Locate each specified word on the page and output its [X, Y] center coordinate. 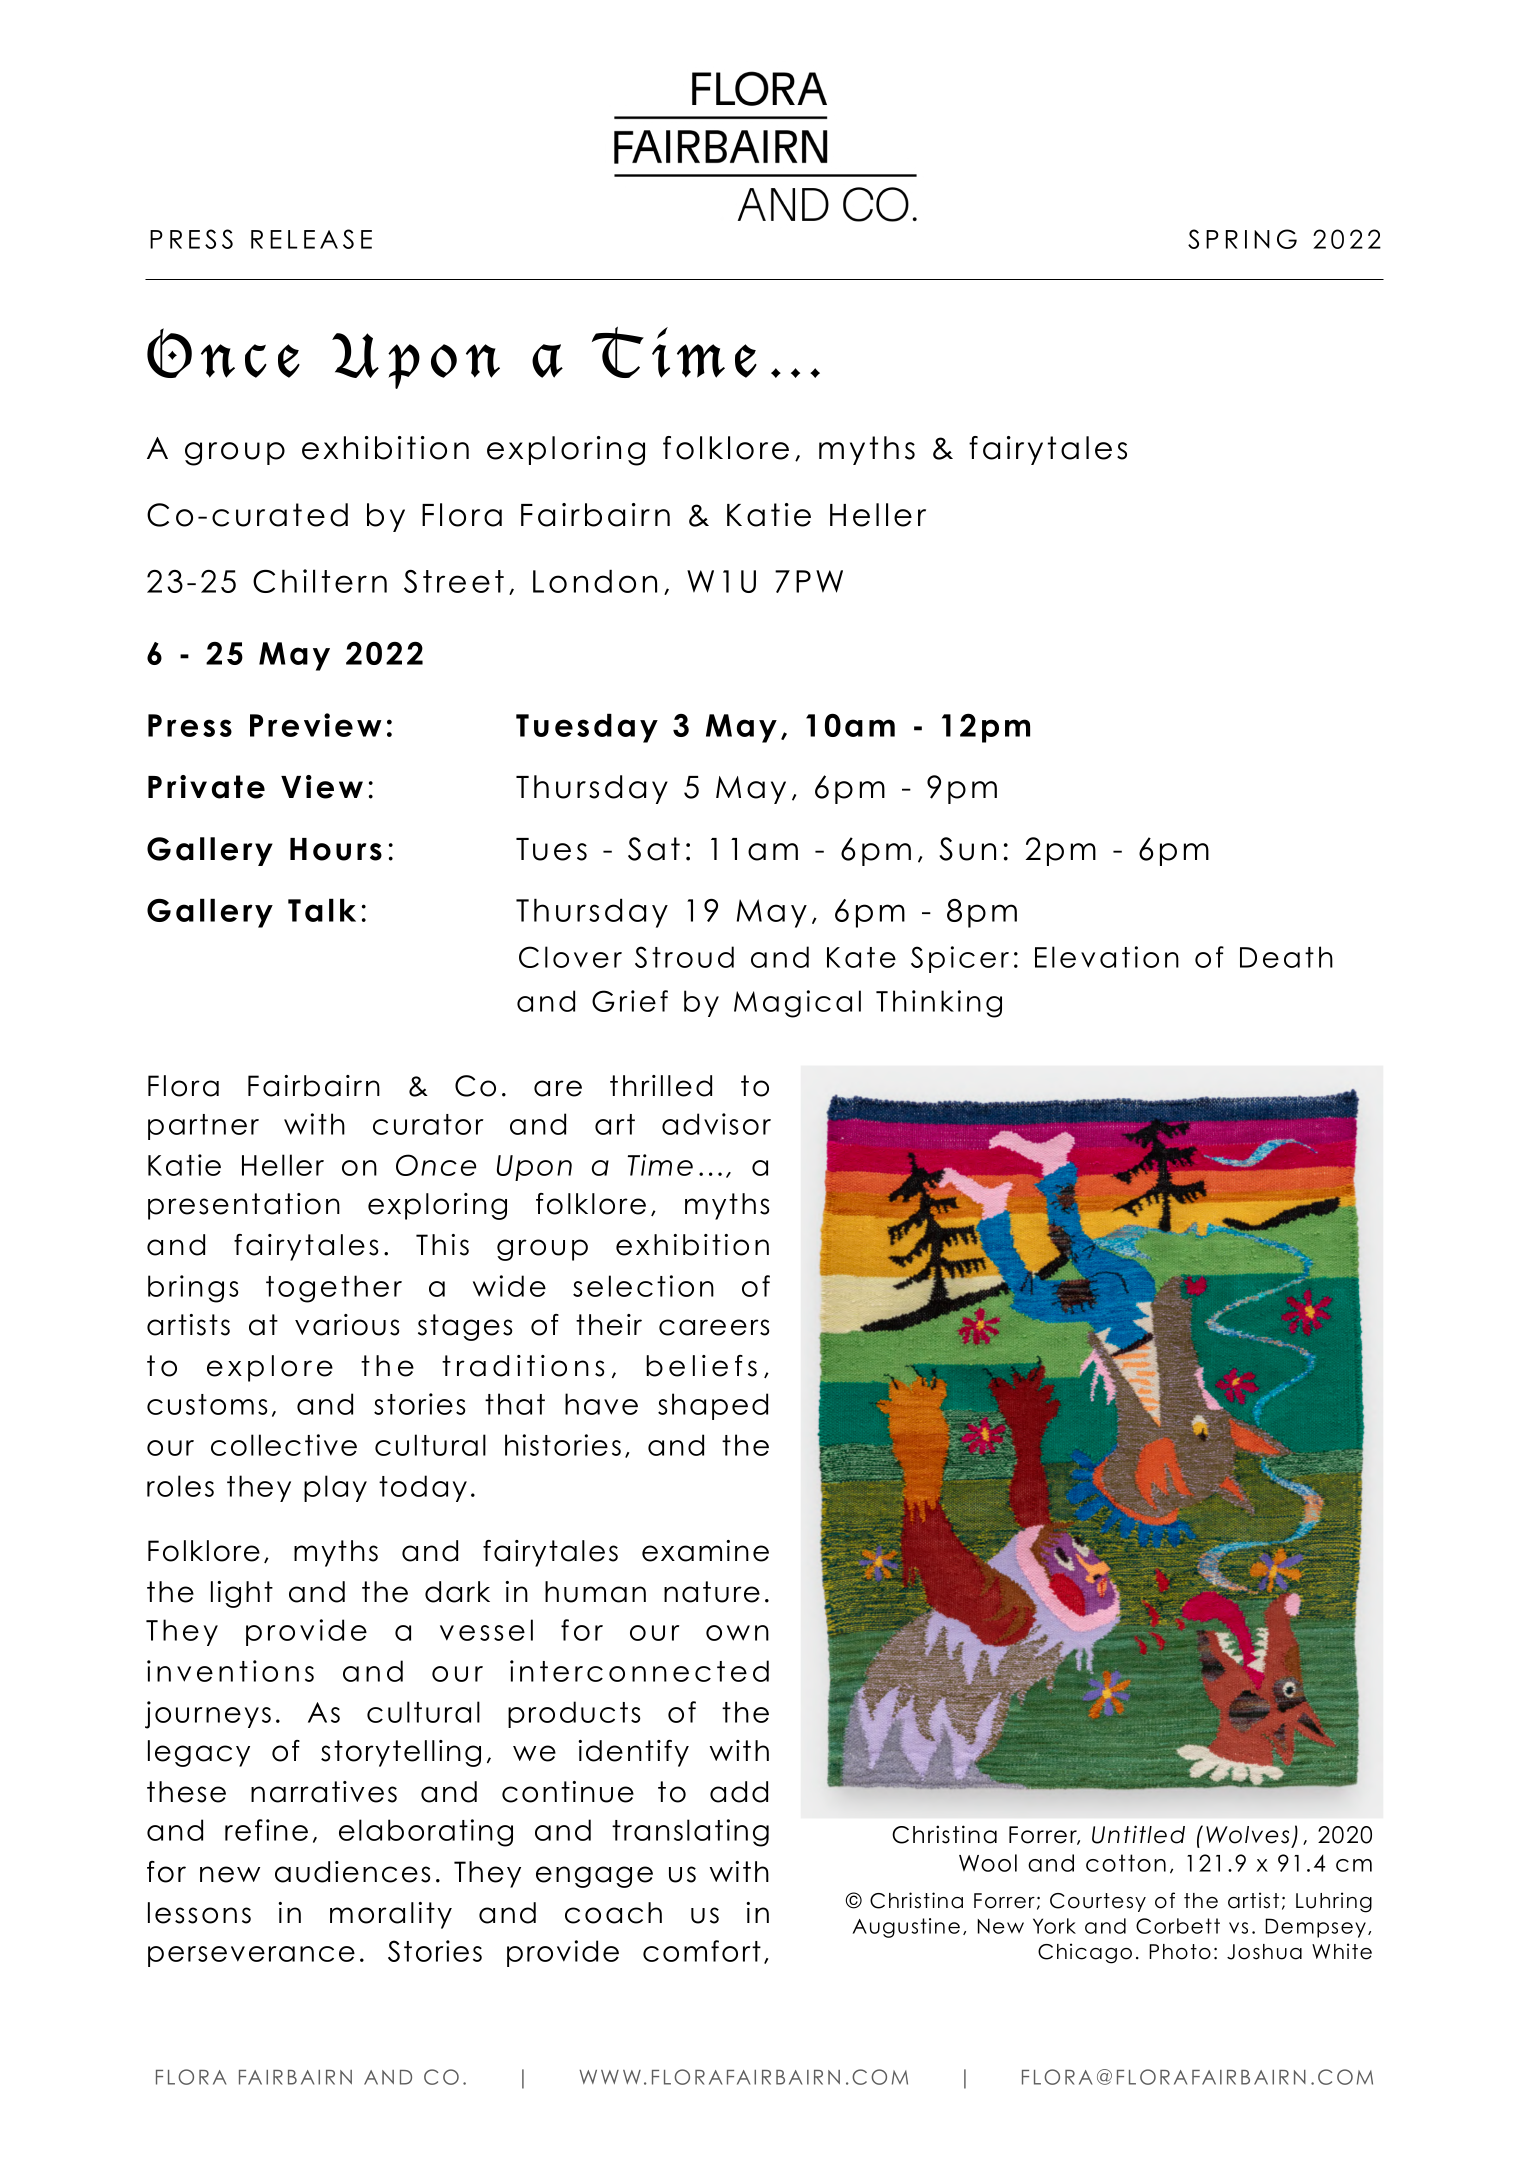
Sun [967, 849]
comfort [702, 1951]
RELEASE [311, 239]
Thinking [939, 1004]
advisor [716, 1124]
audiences [352, 1872]
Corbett [1178, 1926]
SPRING [1242, 239]
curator [428, 1124]
